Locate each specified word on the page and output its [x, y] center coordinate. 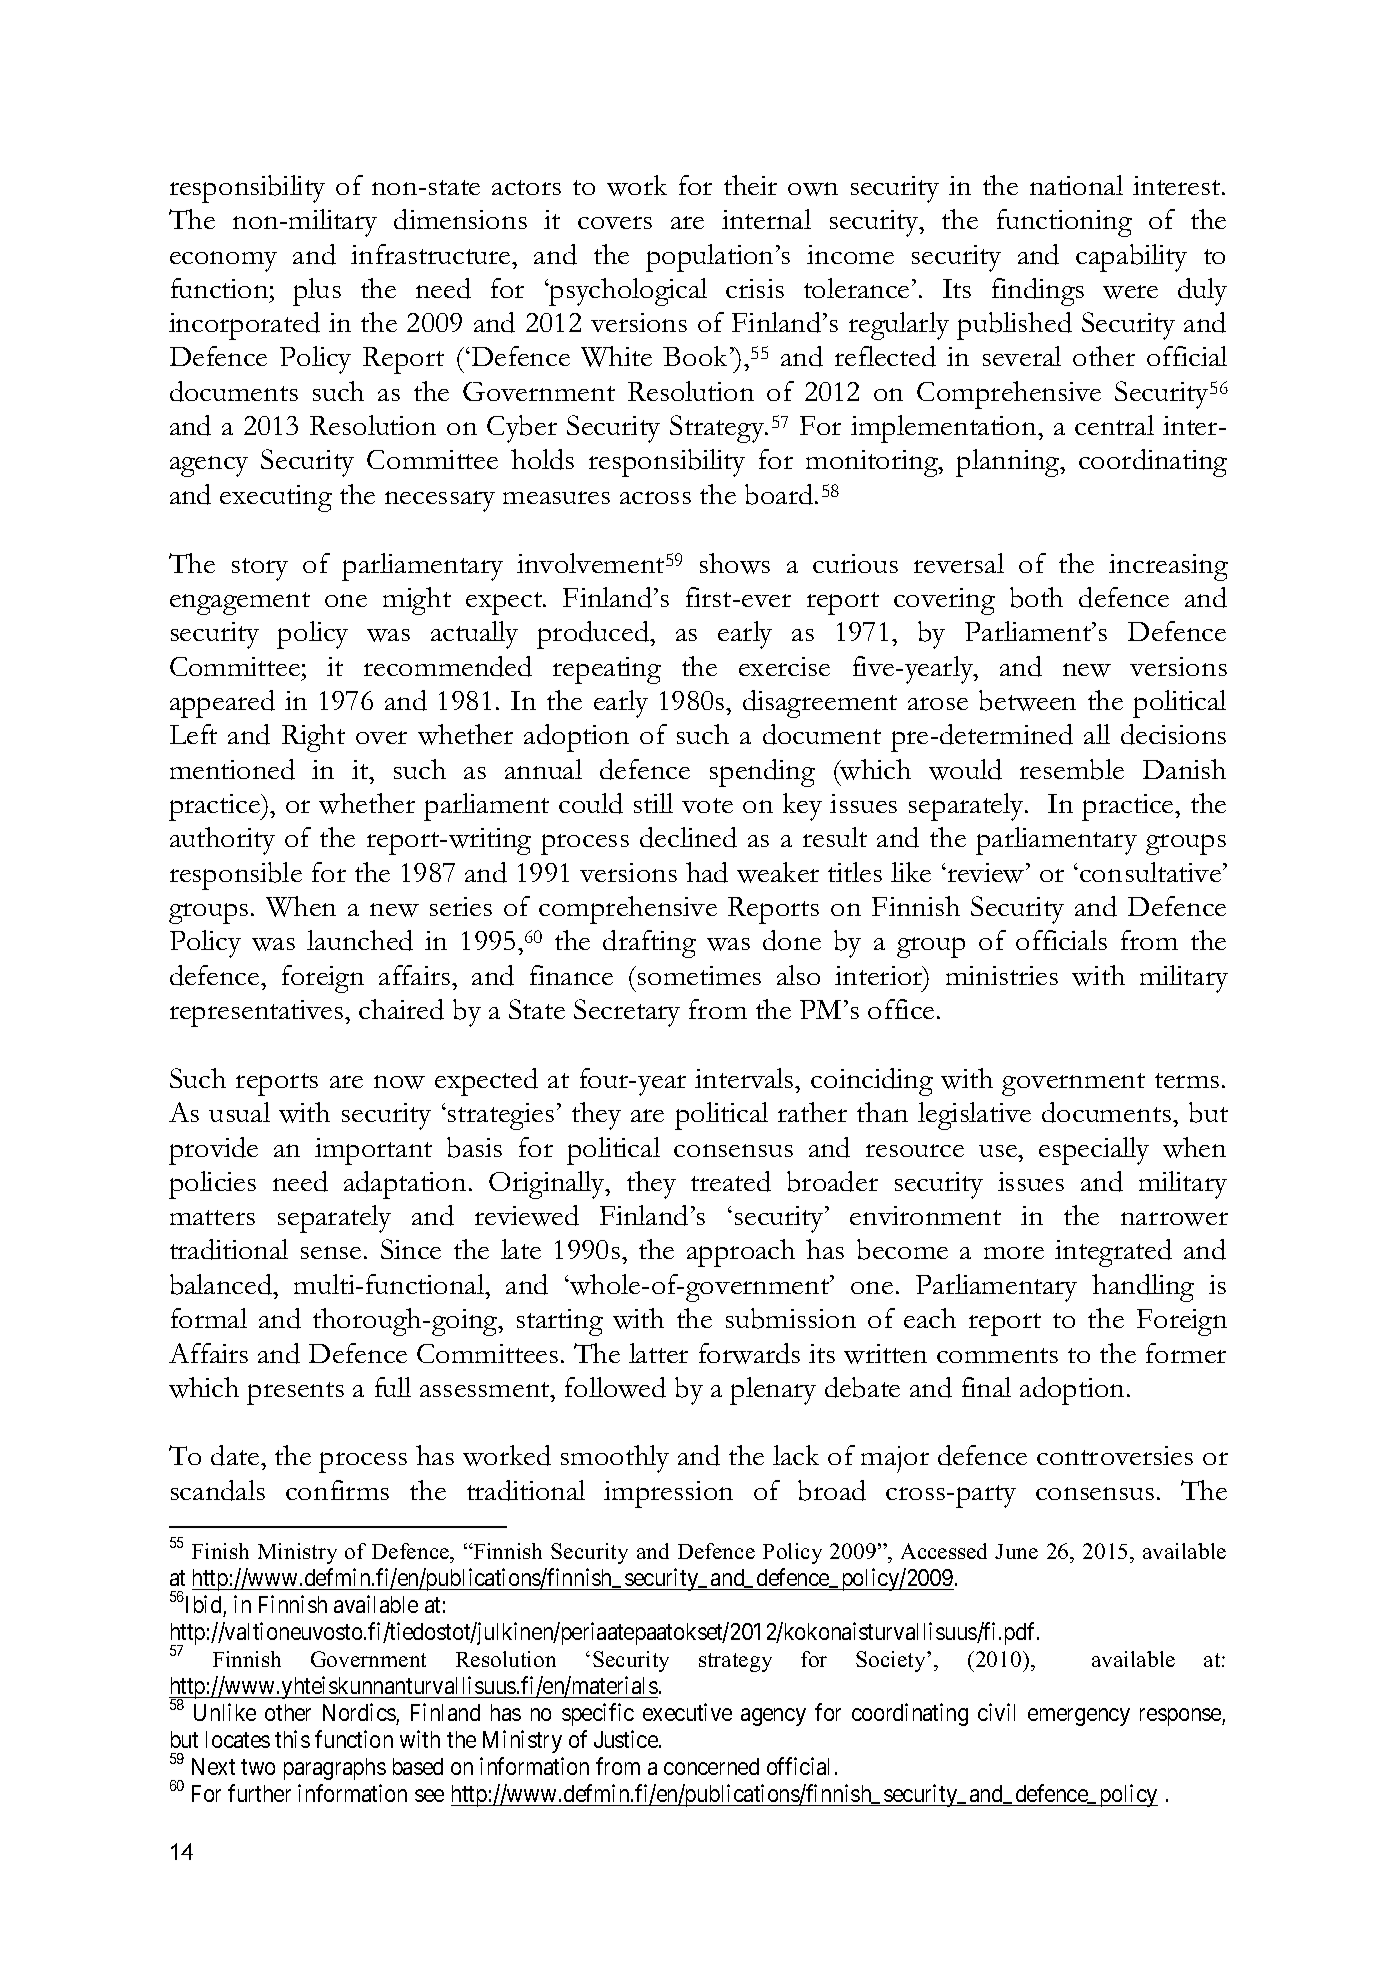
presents [295, 1393]
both [1036, 597]
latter [658, 1353]
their [750, 185]
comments [997, 1355]
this [292, 1739]
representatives [258, 1013]
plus [317, 292]
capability [1131, 258]
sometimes [699, 975]
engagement [240, 603]
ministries [1002, 975]
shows [735, 563]
